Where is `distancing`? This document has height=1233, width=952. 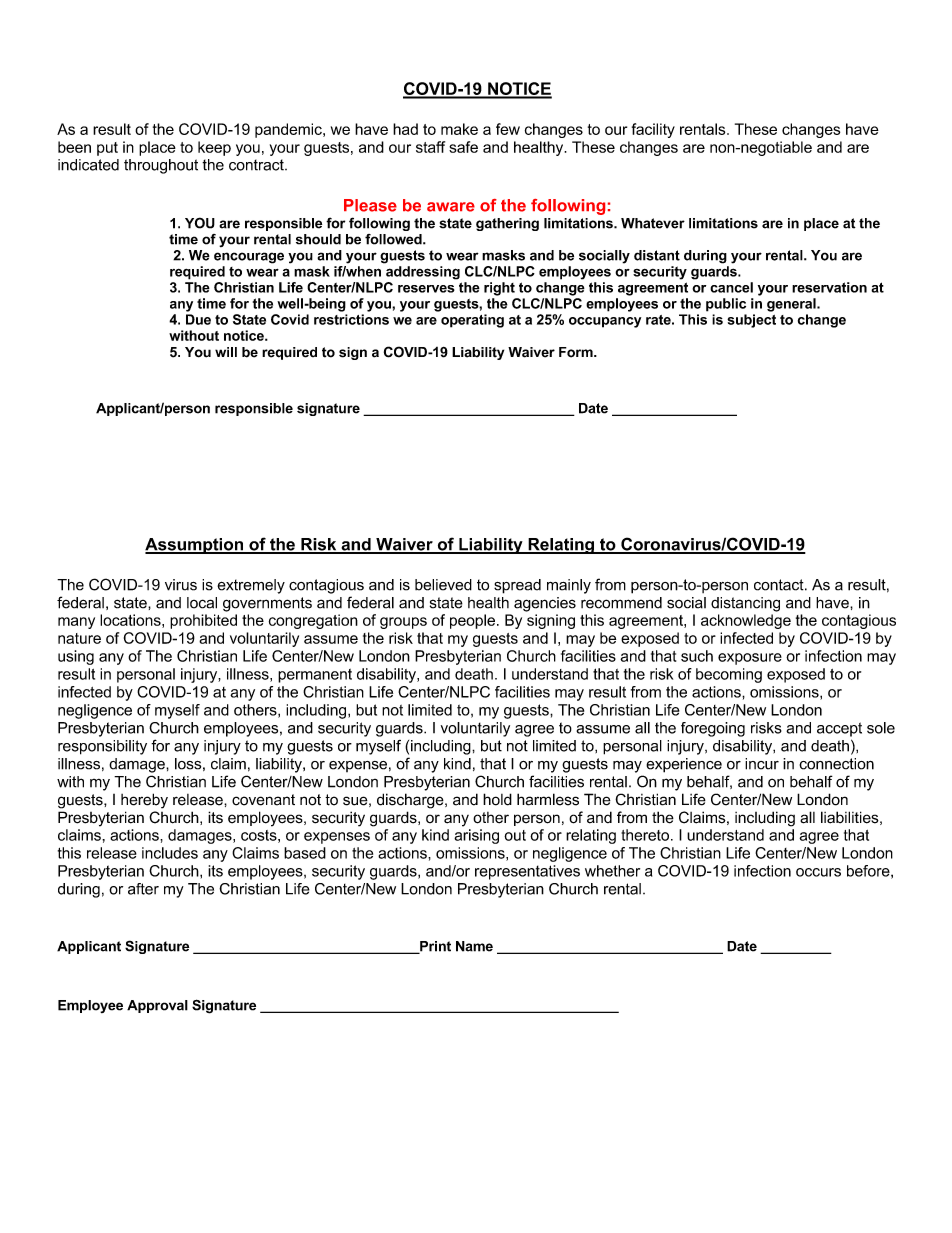
distancing is located at coordinates (745, 604).
